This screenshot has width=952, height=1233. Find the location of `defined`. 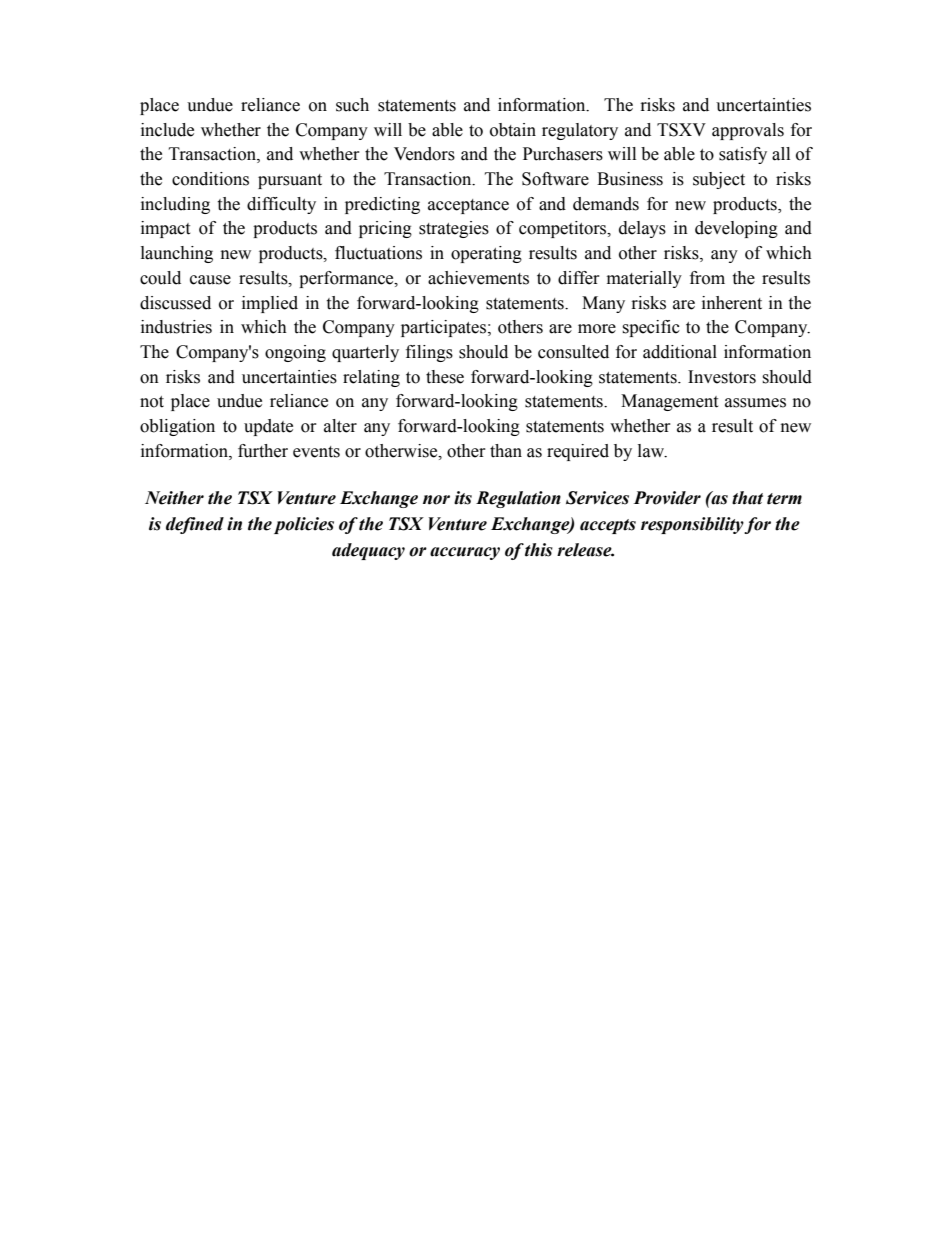

defined is located at coordinates (195, 525).
